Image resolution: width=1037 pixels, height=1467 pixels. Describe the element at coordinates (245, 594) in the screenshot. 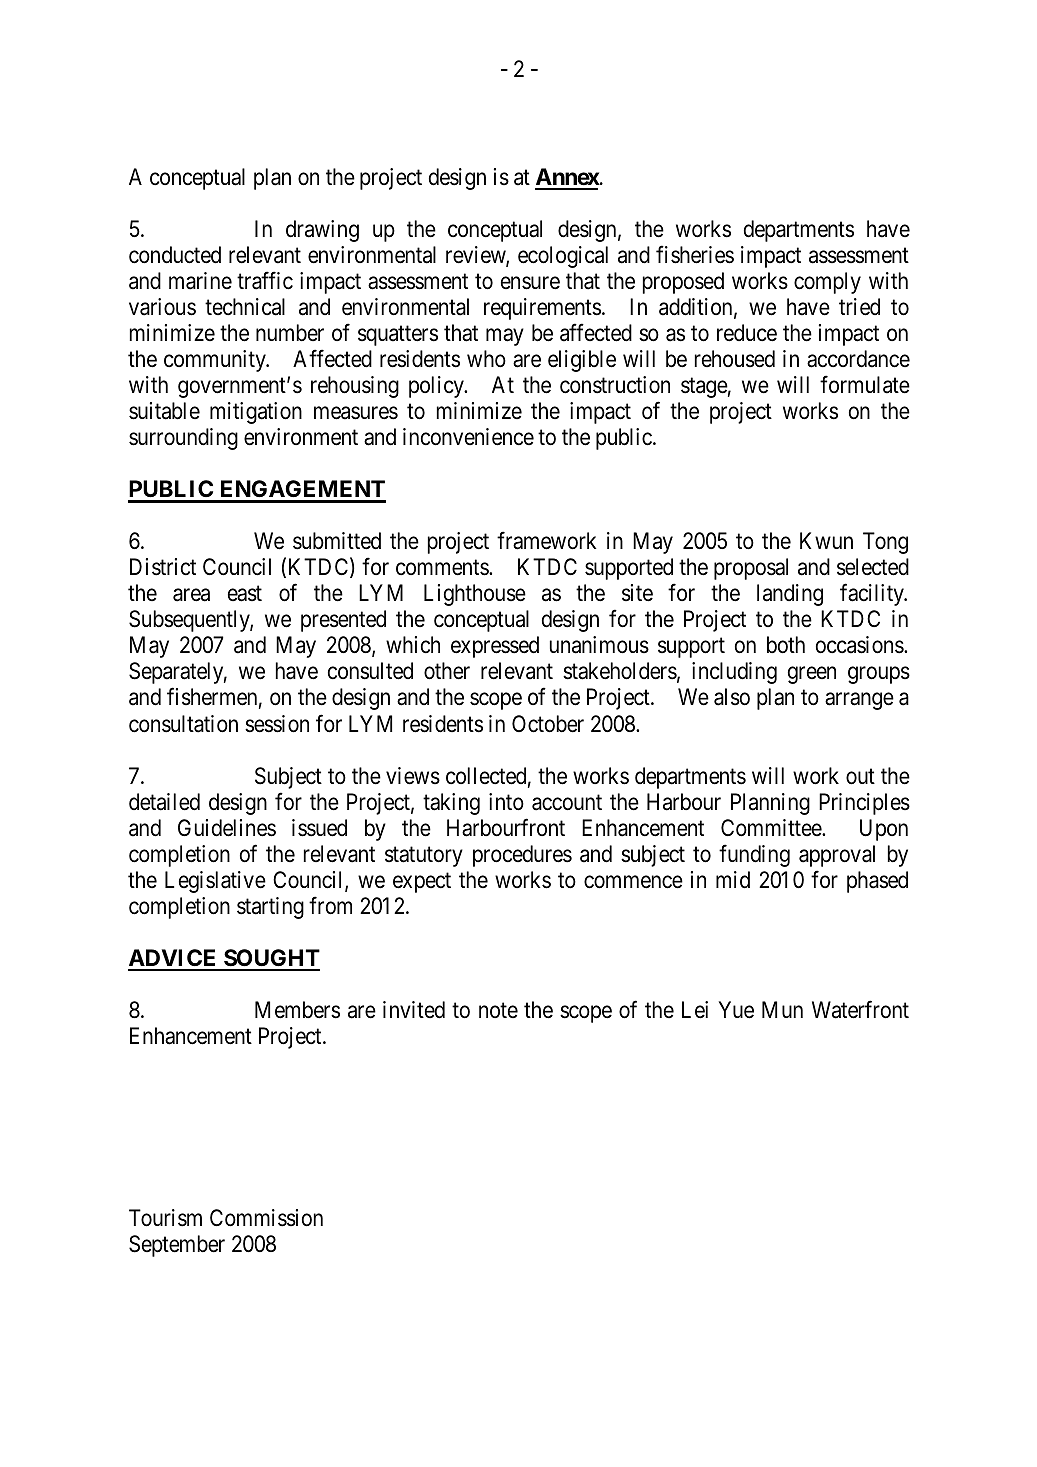

I see `east` at that location.
